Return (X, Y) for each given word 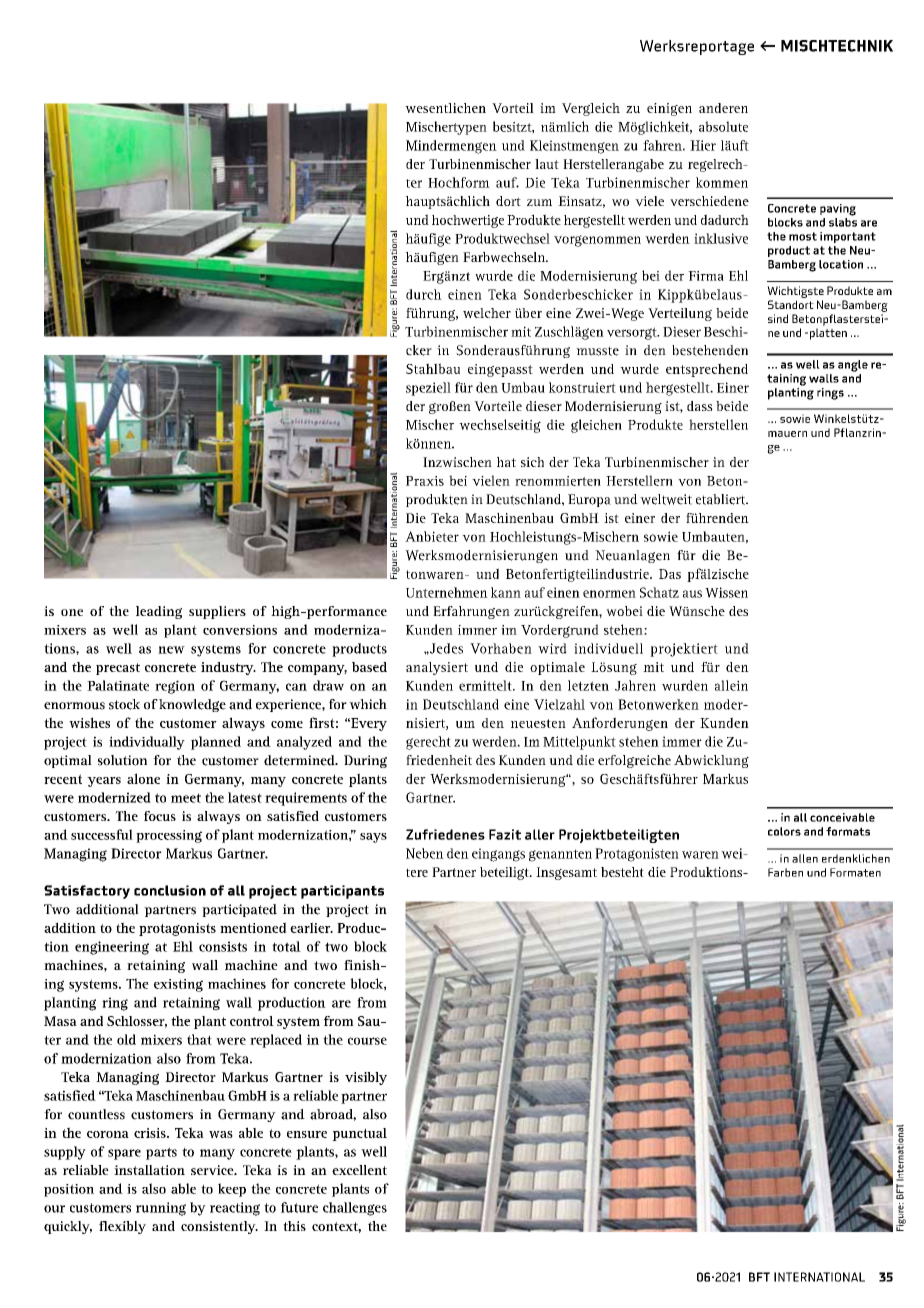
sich (532, 462)
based (369, 667)
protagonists (177, 929)
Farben (785, 872)
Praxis (425, 481)
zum (539, 202)
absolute (723, 126)
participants (342, 892)
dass (700, 406)
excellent (359, 1170)
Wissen (726, 592)
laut (547, 164)
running (161, 1209)
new (171, 650)
